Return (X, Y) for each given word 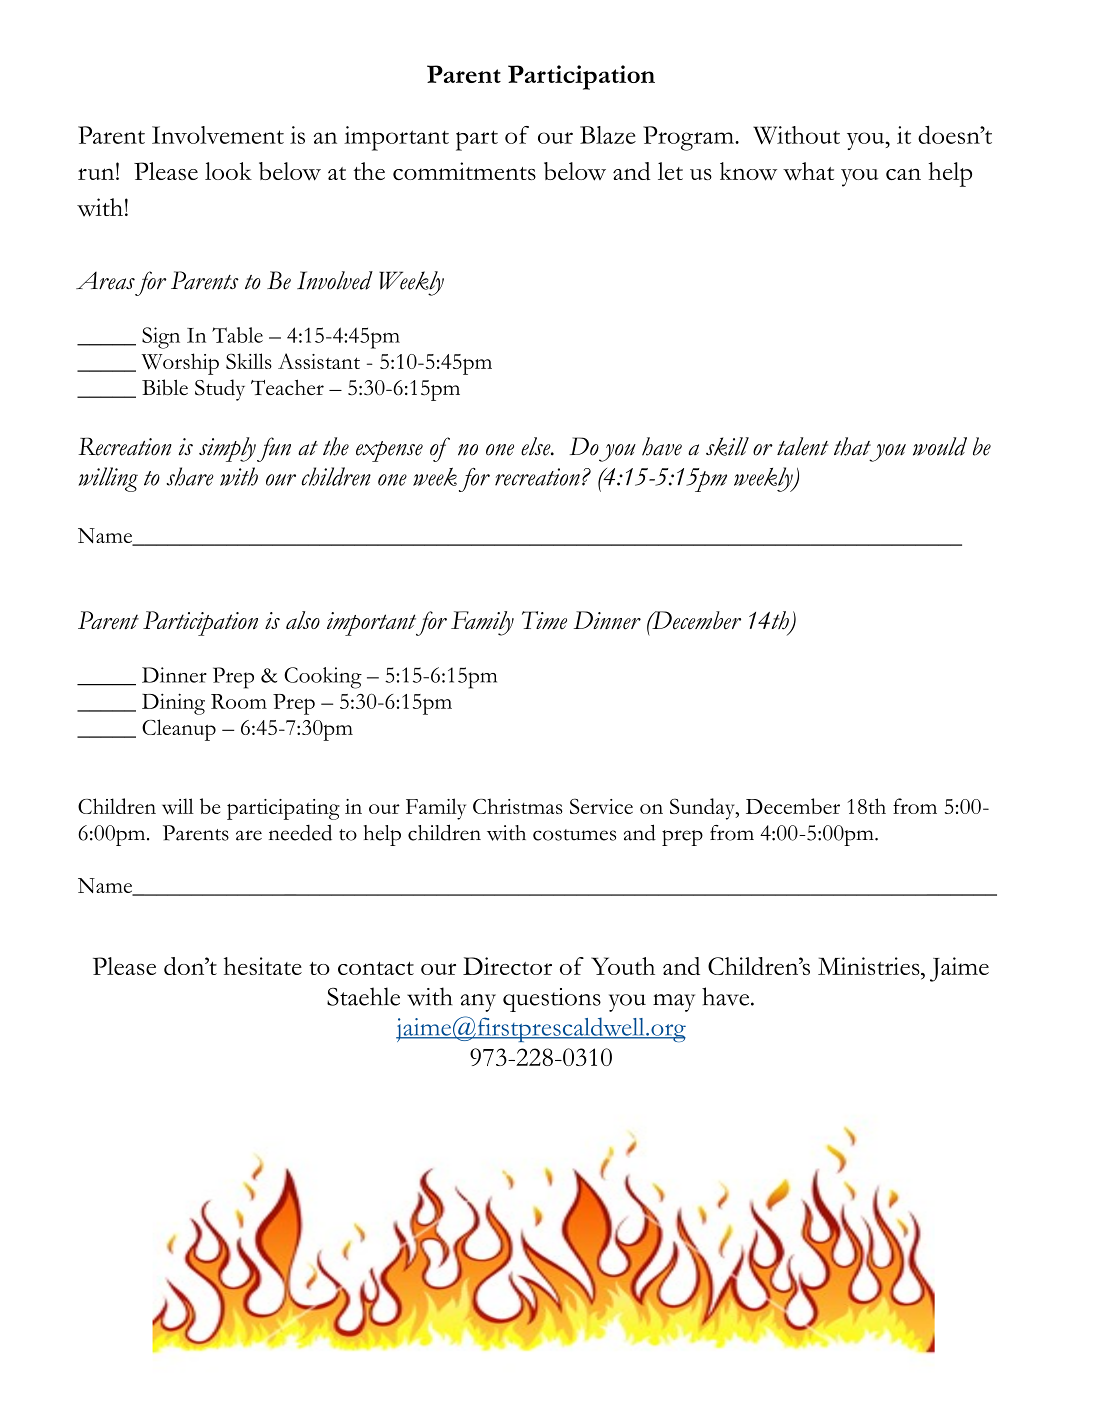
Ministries (870, 966)
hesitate (263, 966)
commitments (464, 171)
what (808, 171)
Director (507, 966)
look (228, 171)
